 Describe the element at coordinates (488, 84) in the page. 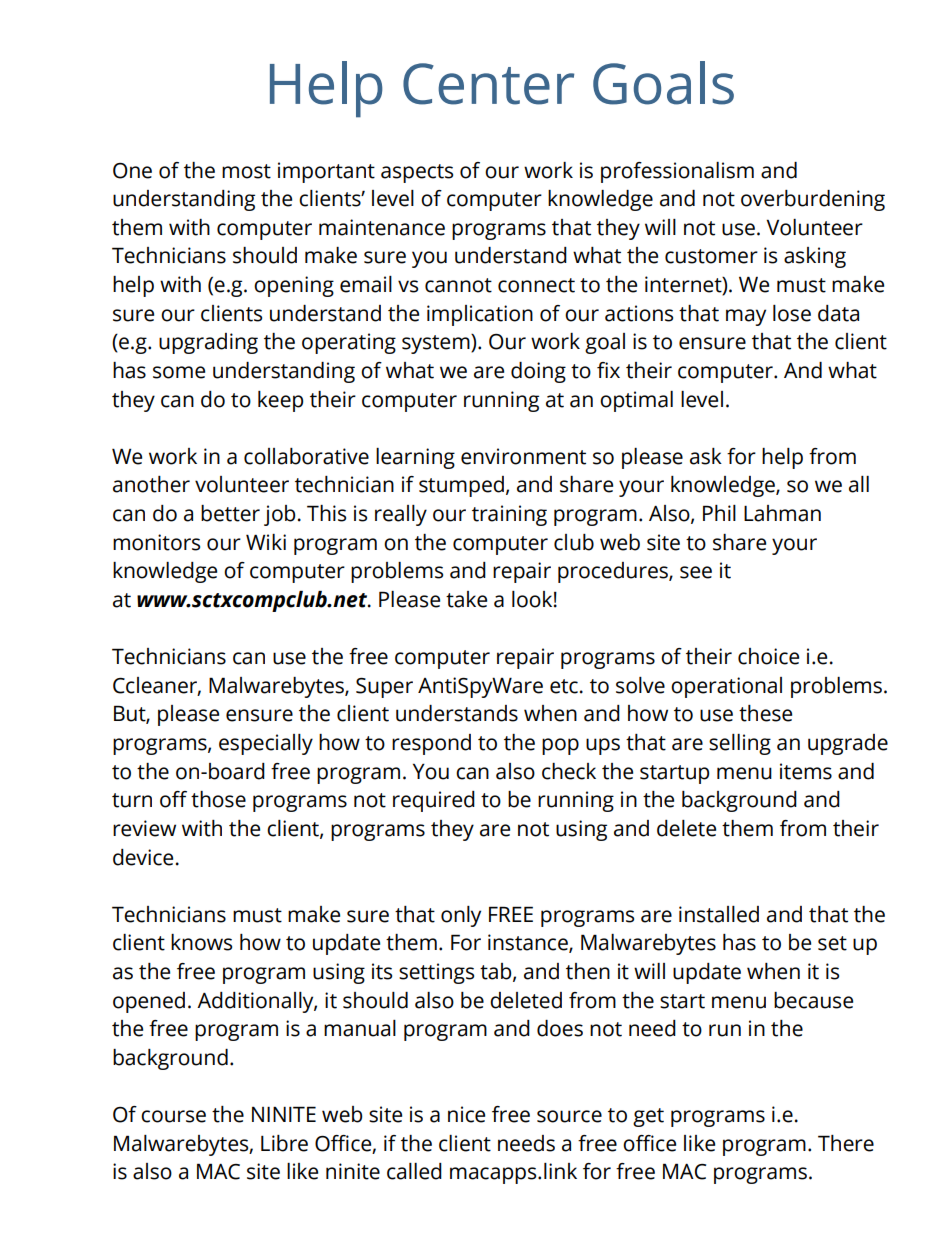

I see `Center` at that location.
